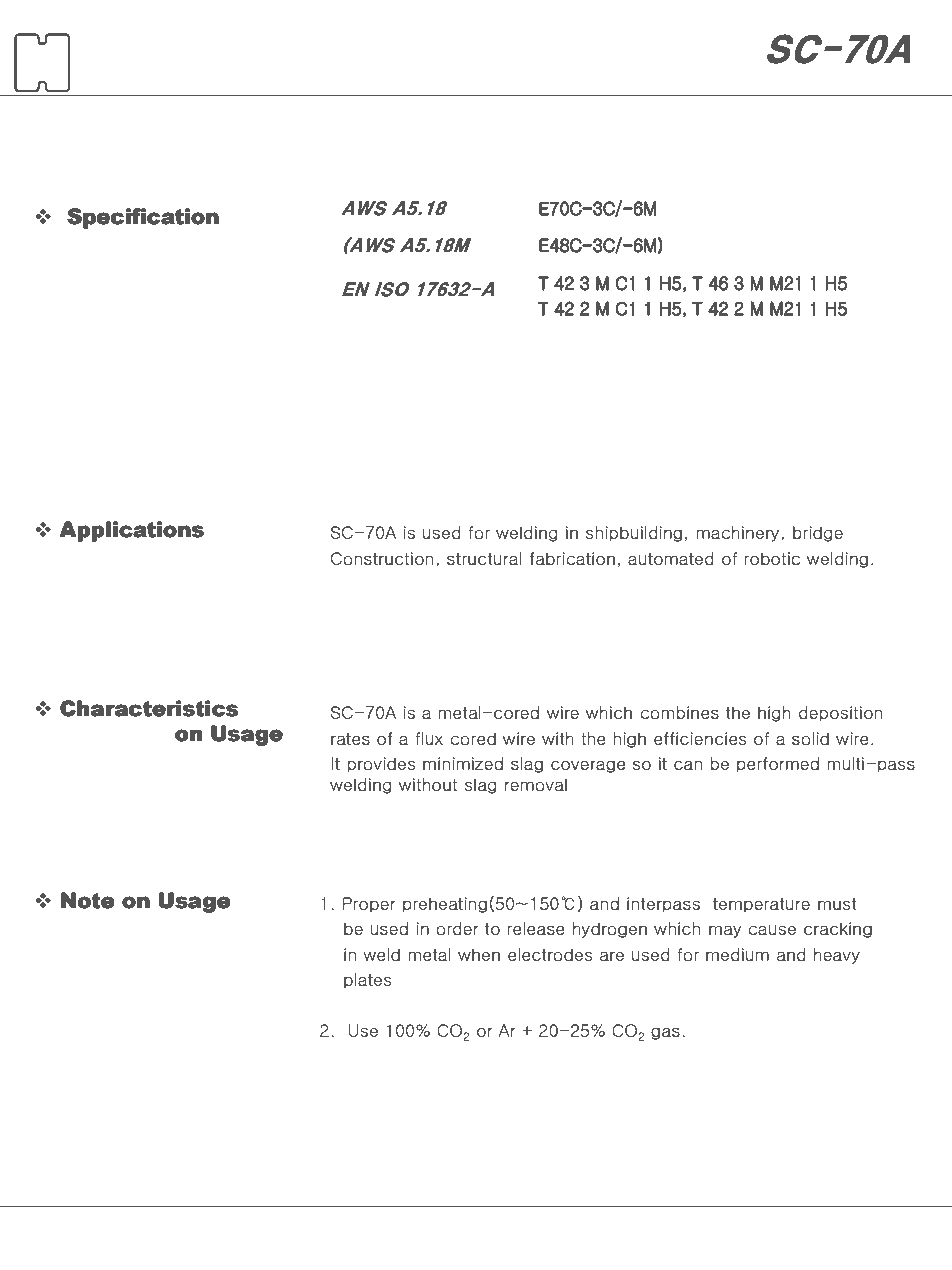  I want to click on minimized, so click(463, 764).
